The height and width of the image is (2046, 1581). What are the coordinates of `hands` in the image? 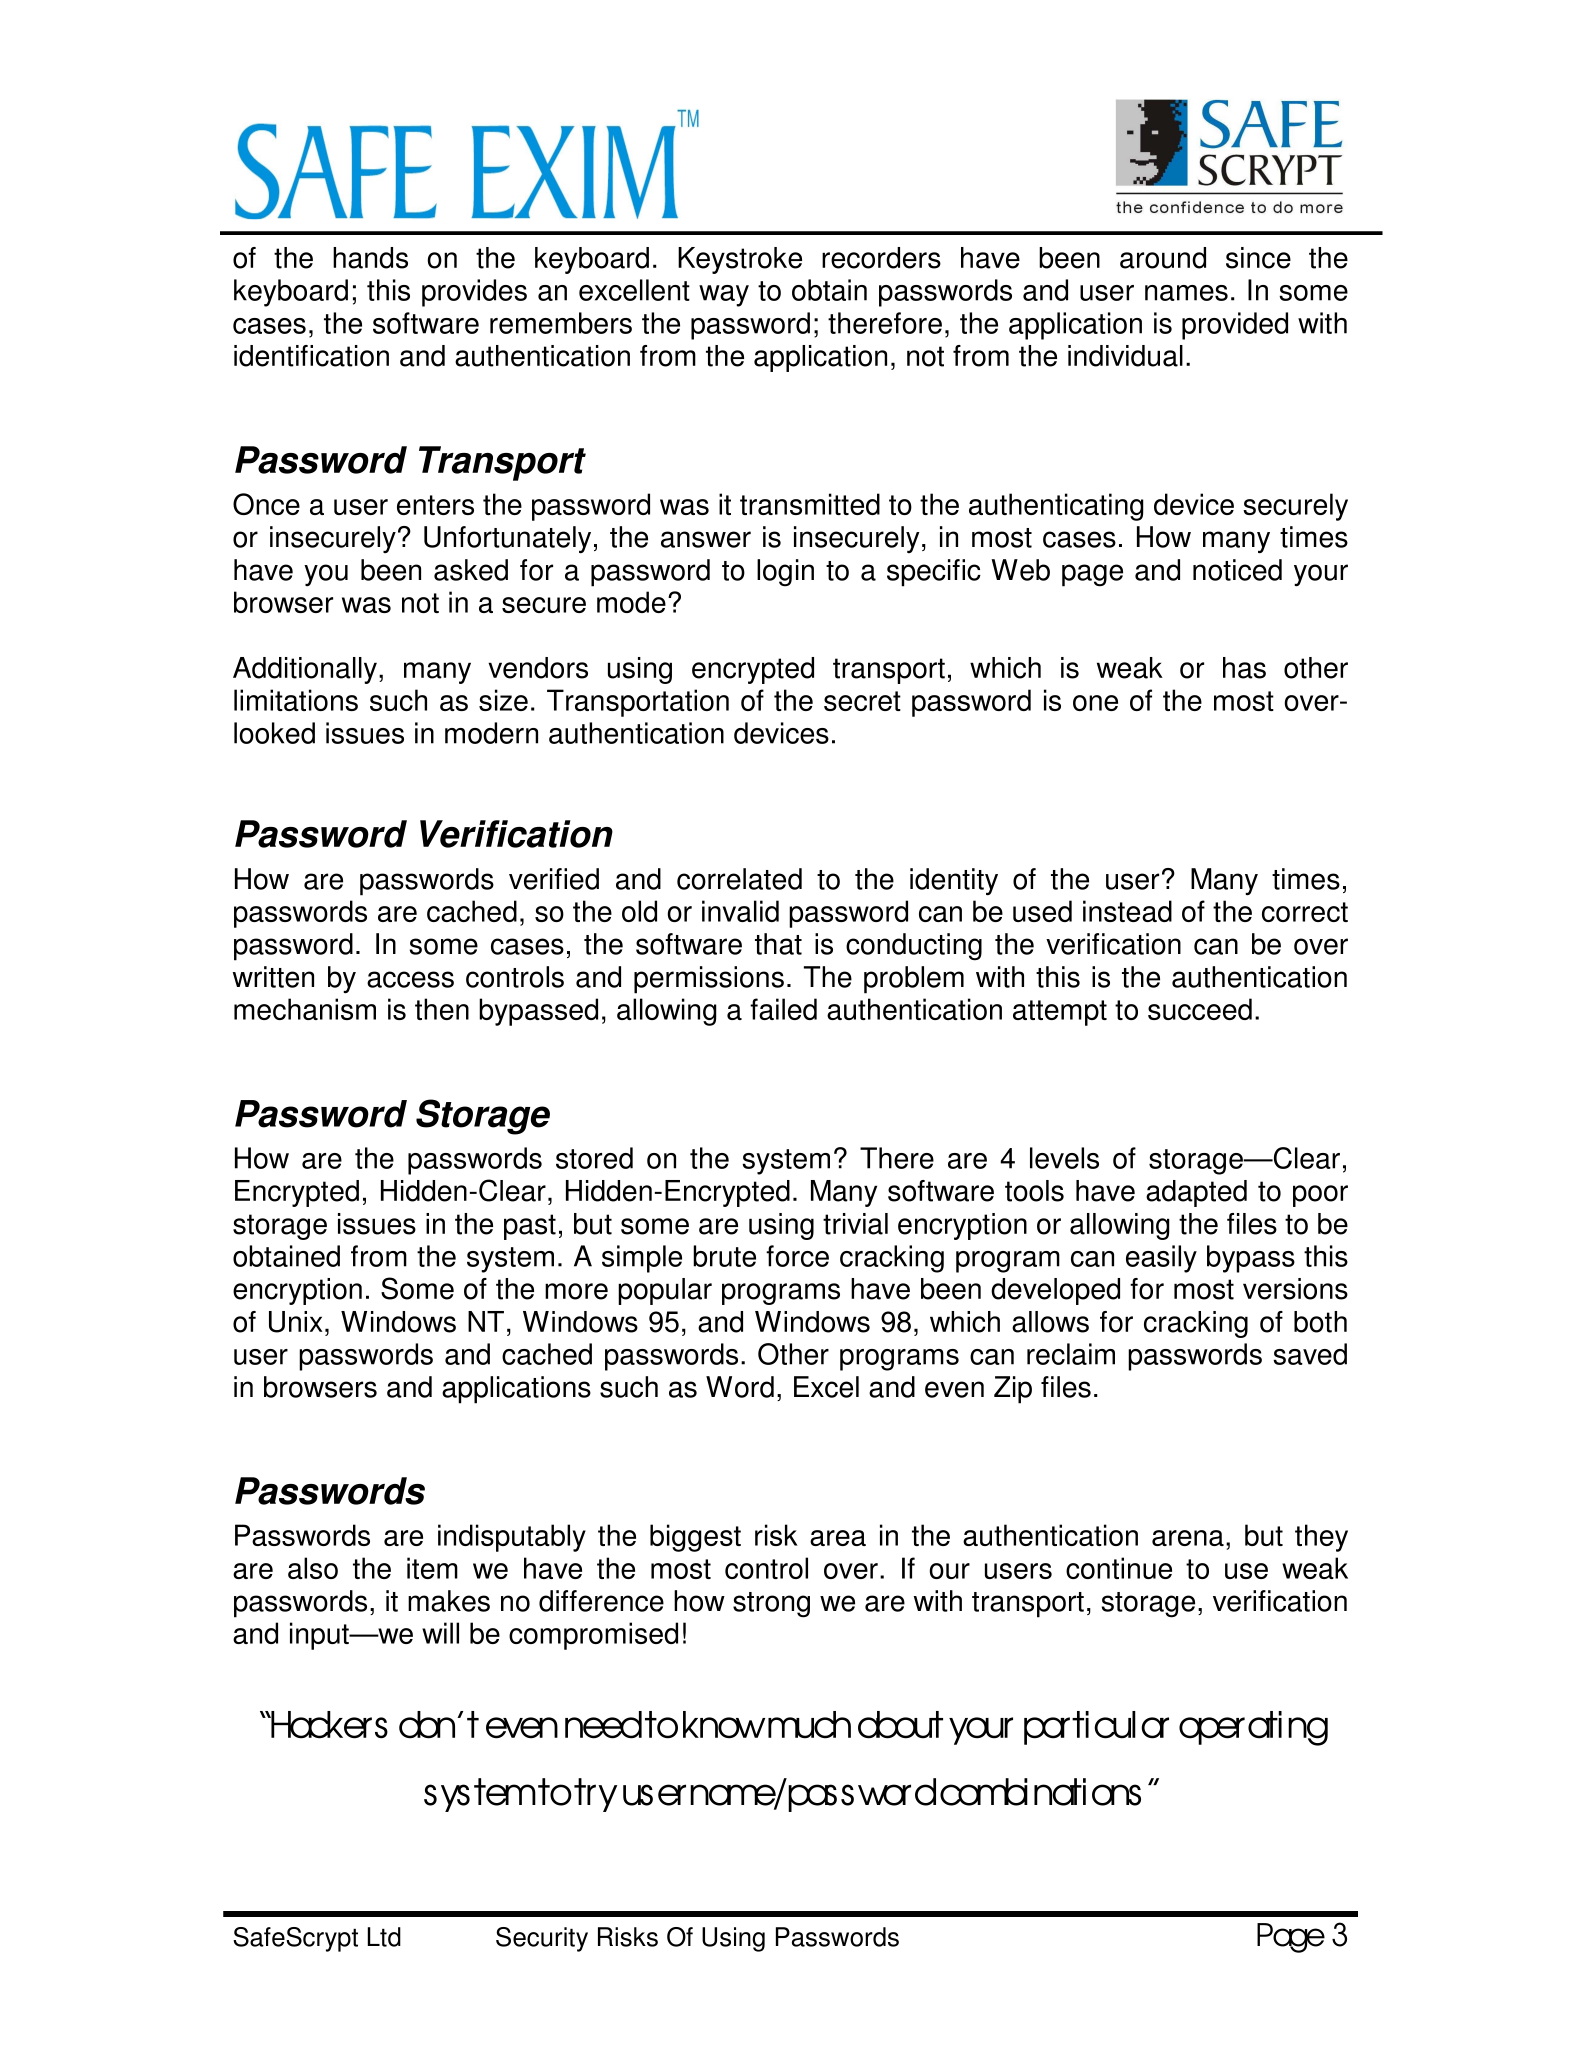 It's located at (370, 258).
